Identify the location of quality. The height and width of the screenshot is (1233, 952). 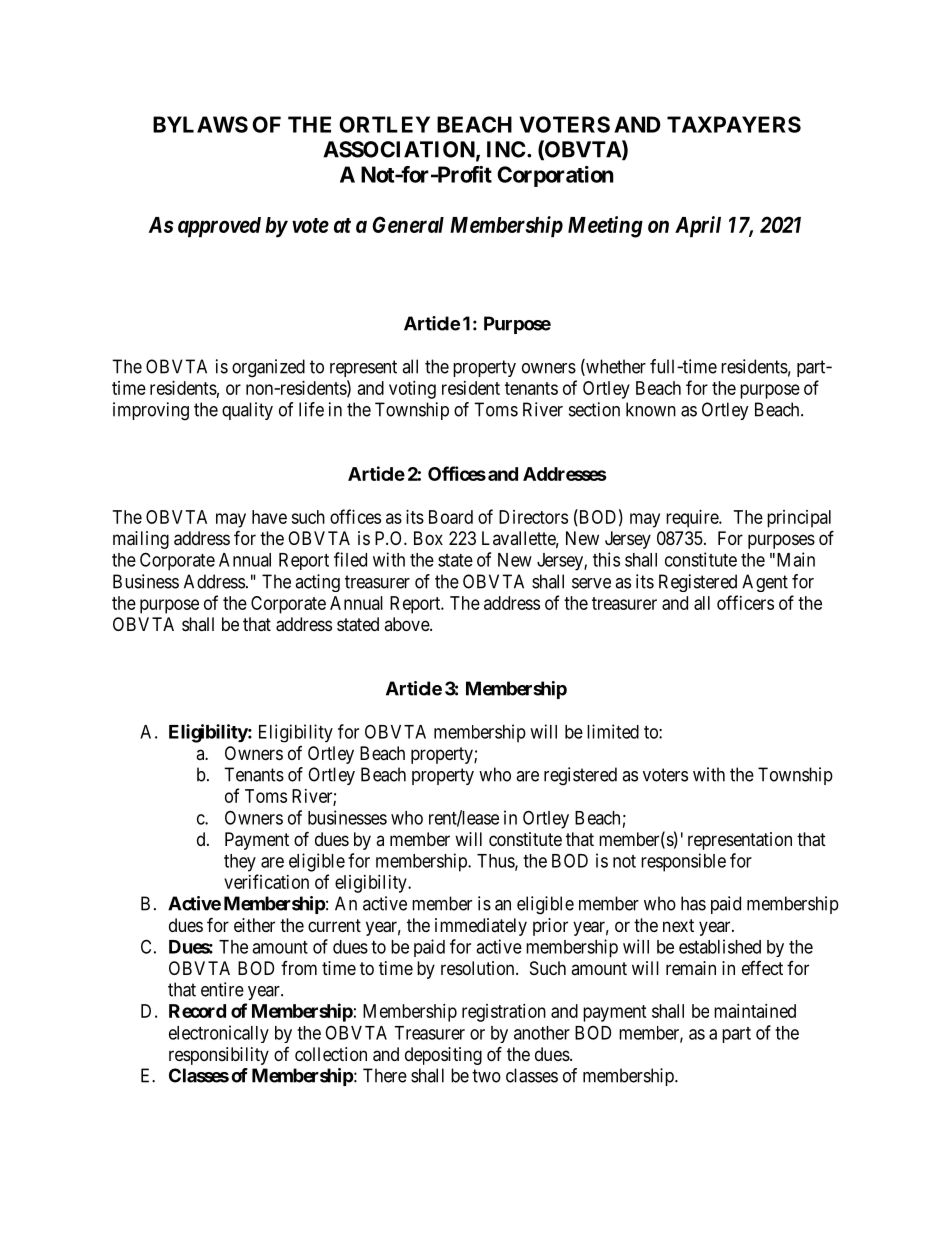
(247, 411).
